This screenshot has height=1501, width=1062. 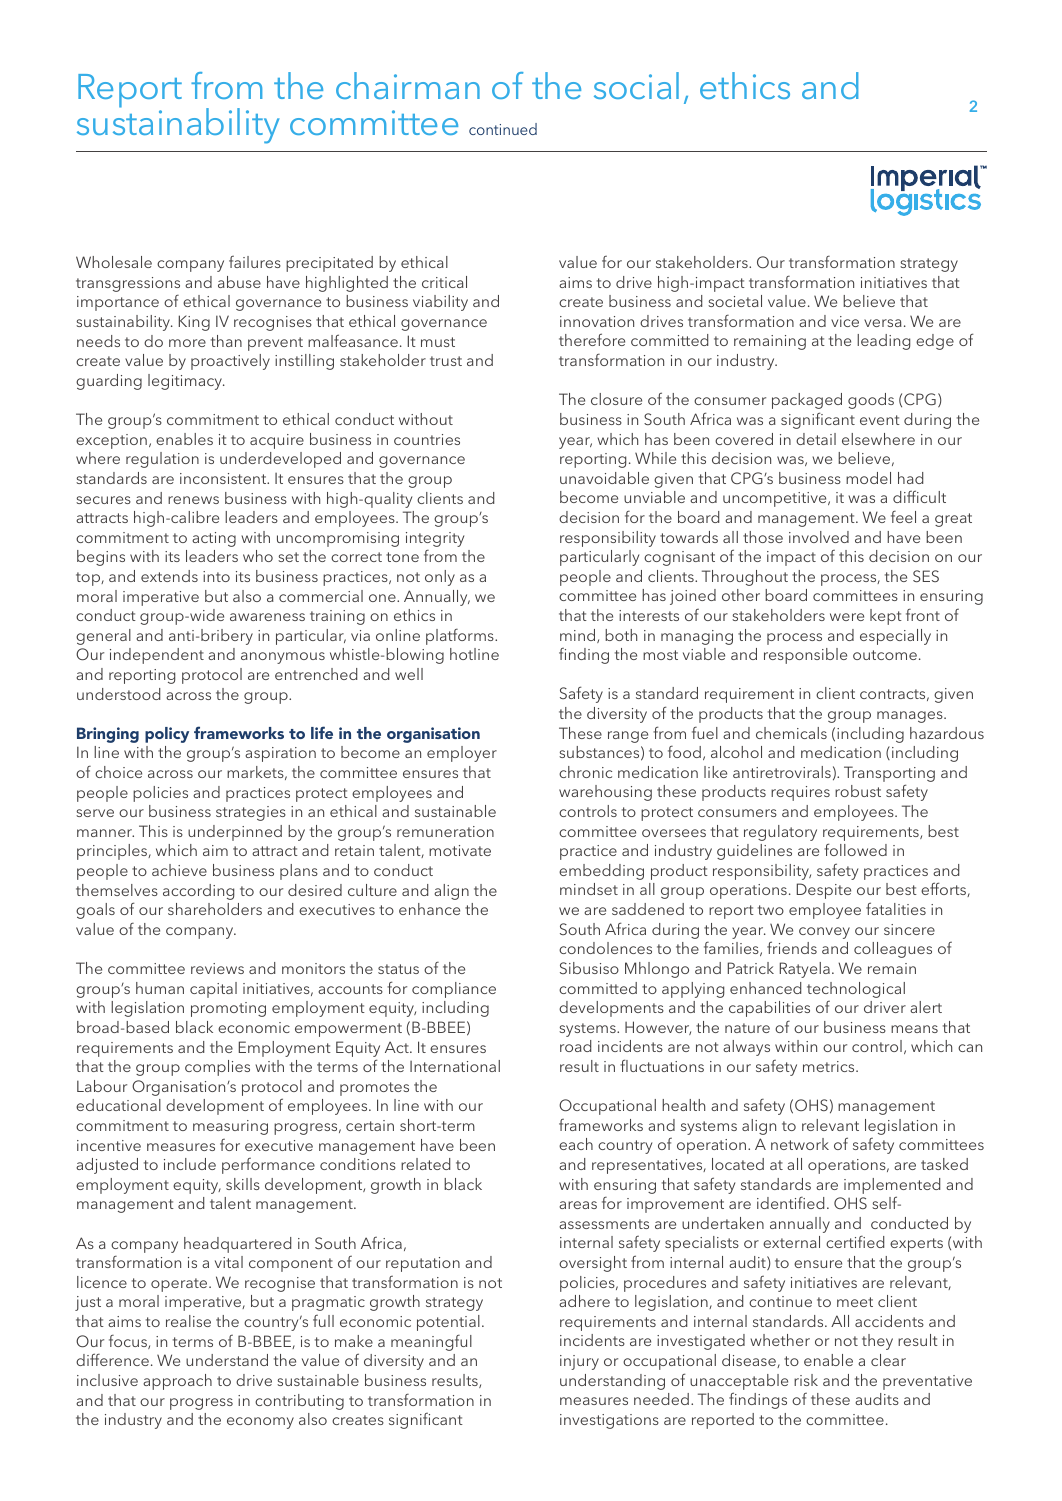 What do you see at coordinates (819, 537) in the screenshot?
I see `involved` at bounding box center [819, 537].
